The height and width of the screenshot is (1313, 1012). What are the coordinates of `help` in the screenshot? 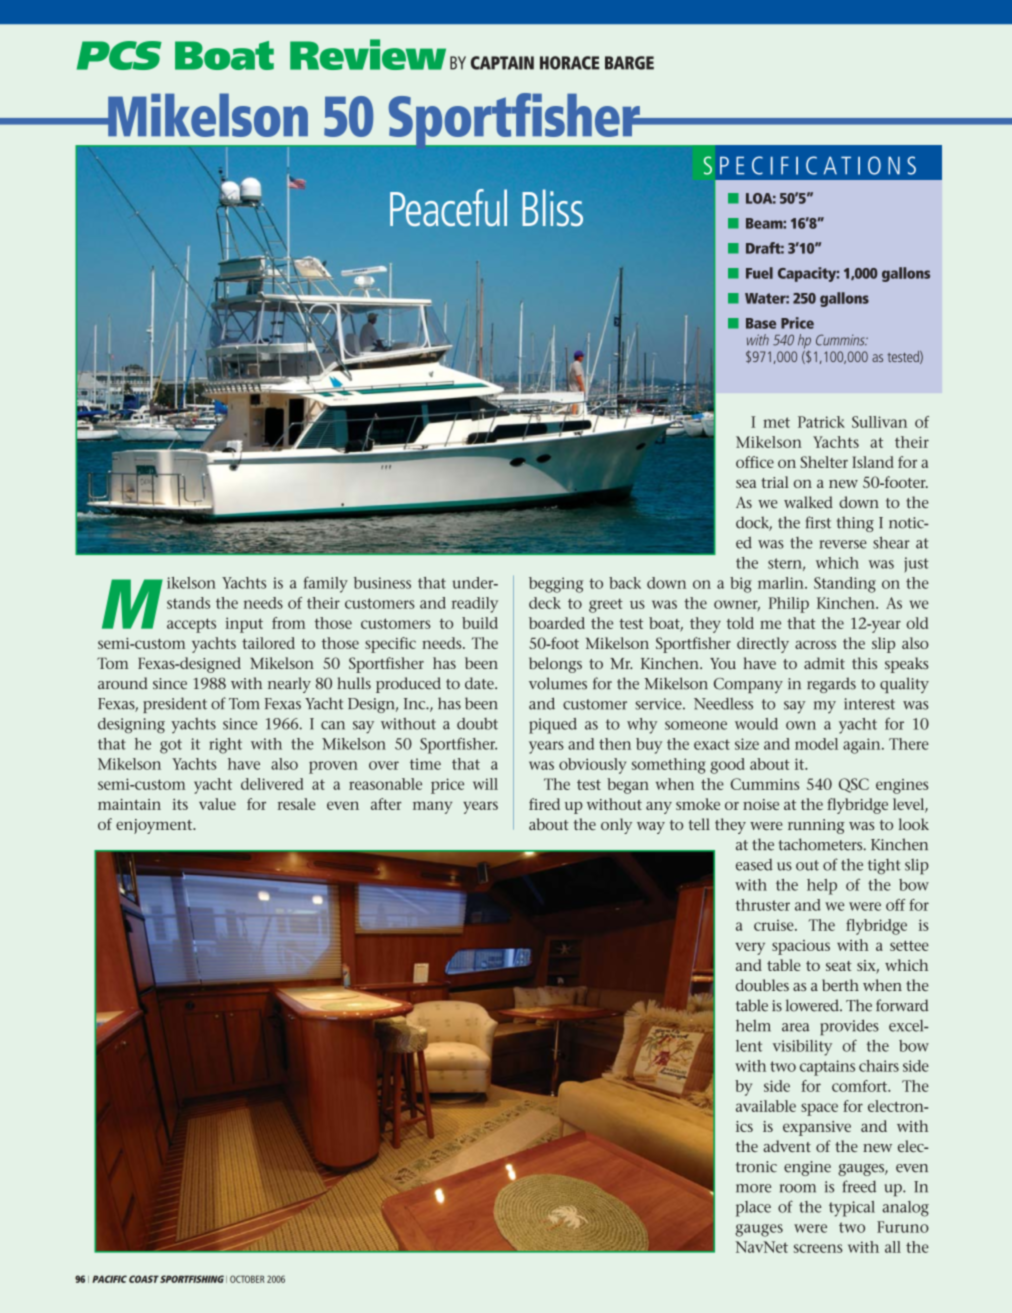 It's located at (822, 887).
